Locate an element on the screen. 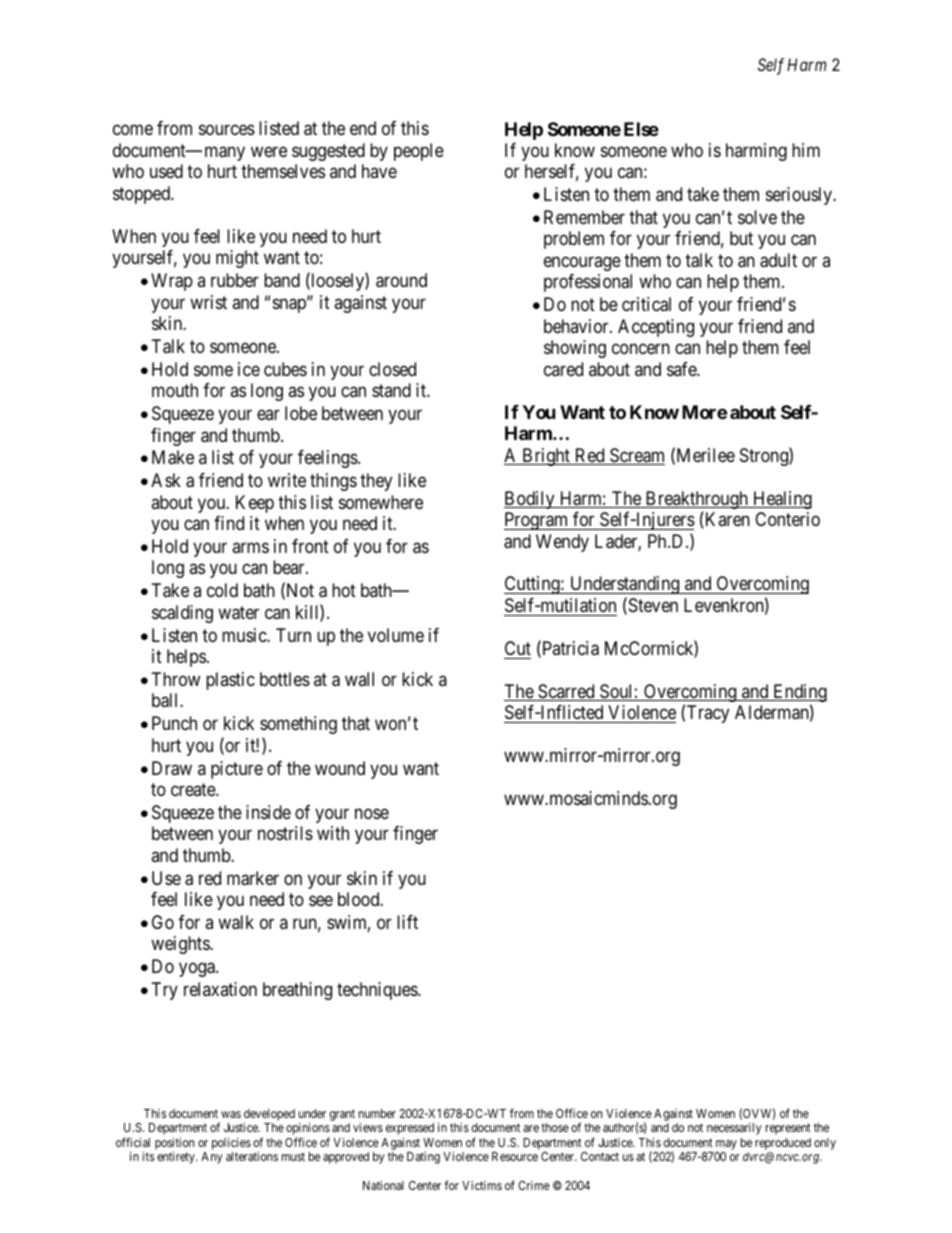 The height and width of the screenshot is (1233, 952). Bodily is located at coordinates (530, 500).
